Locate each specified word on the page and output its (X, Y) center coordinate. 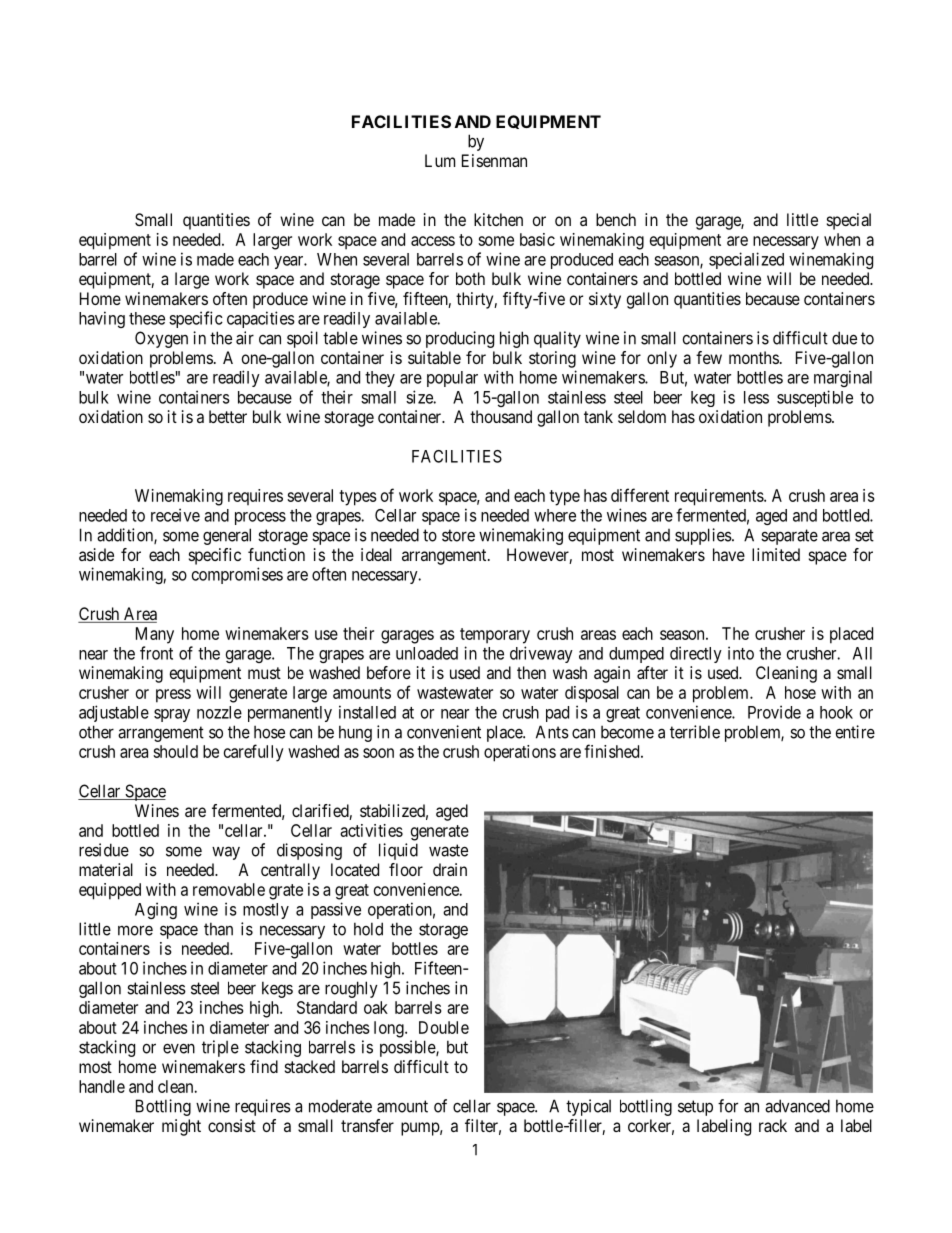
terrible (695, 732)
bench (616, 219)
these (147, 318)
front (156, 653)
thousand (501, 416)
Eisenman (494, 160)
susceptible (815, 398)
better (228, 416)
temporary (495, 636)
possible (408, 1048)
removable (229, 889)
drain (450, 869)
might (181, 1127)
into (741, 653)
